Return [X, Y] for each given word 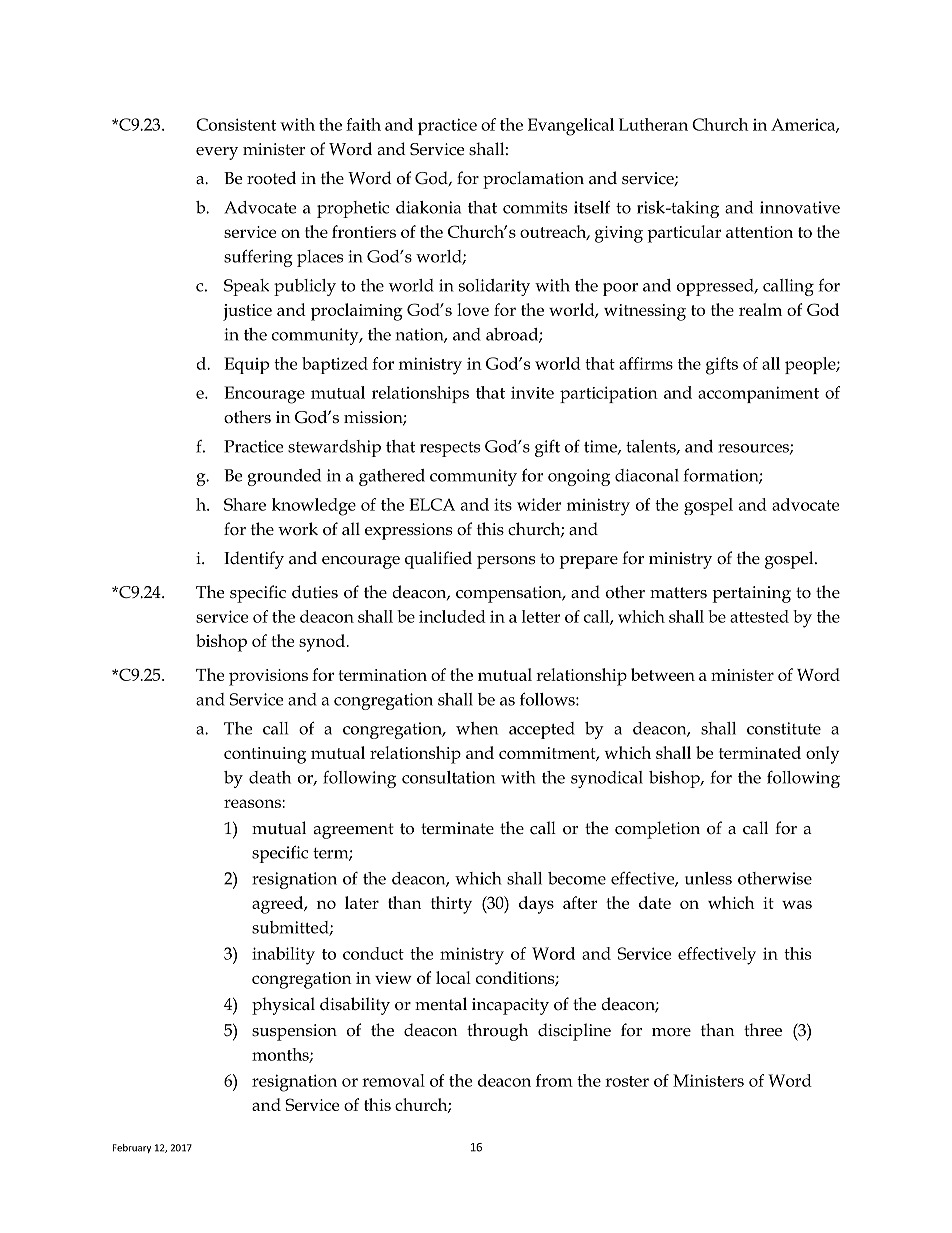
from [554, 1080]
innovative [800, 207]
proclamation [533, 180]
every [217, 153]
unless [708, 878]
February [132, 1148]
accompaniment [758, 394]
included [452, 616]
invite [532, 392]
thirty [451, 905]
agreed [279, 905]
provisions [268, 677]
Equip [246, 365]
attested [759, 616]
